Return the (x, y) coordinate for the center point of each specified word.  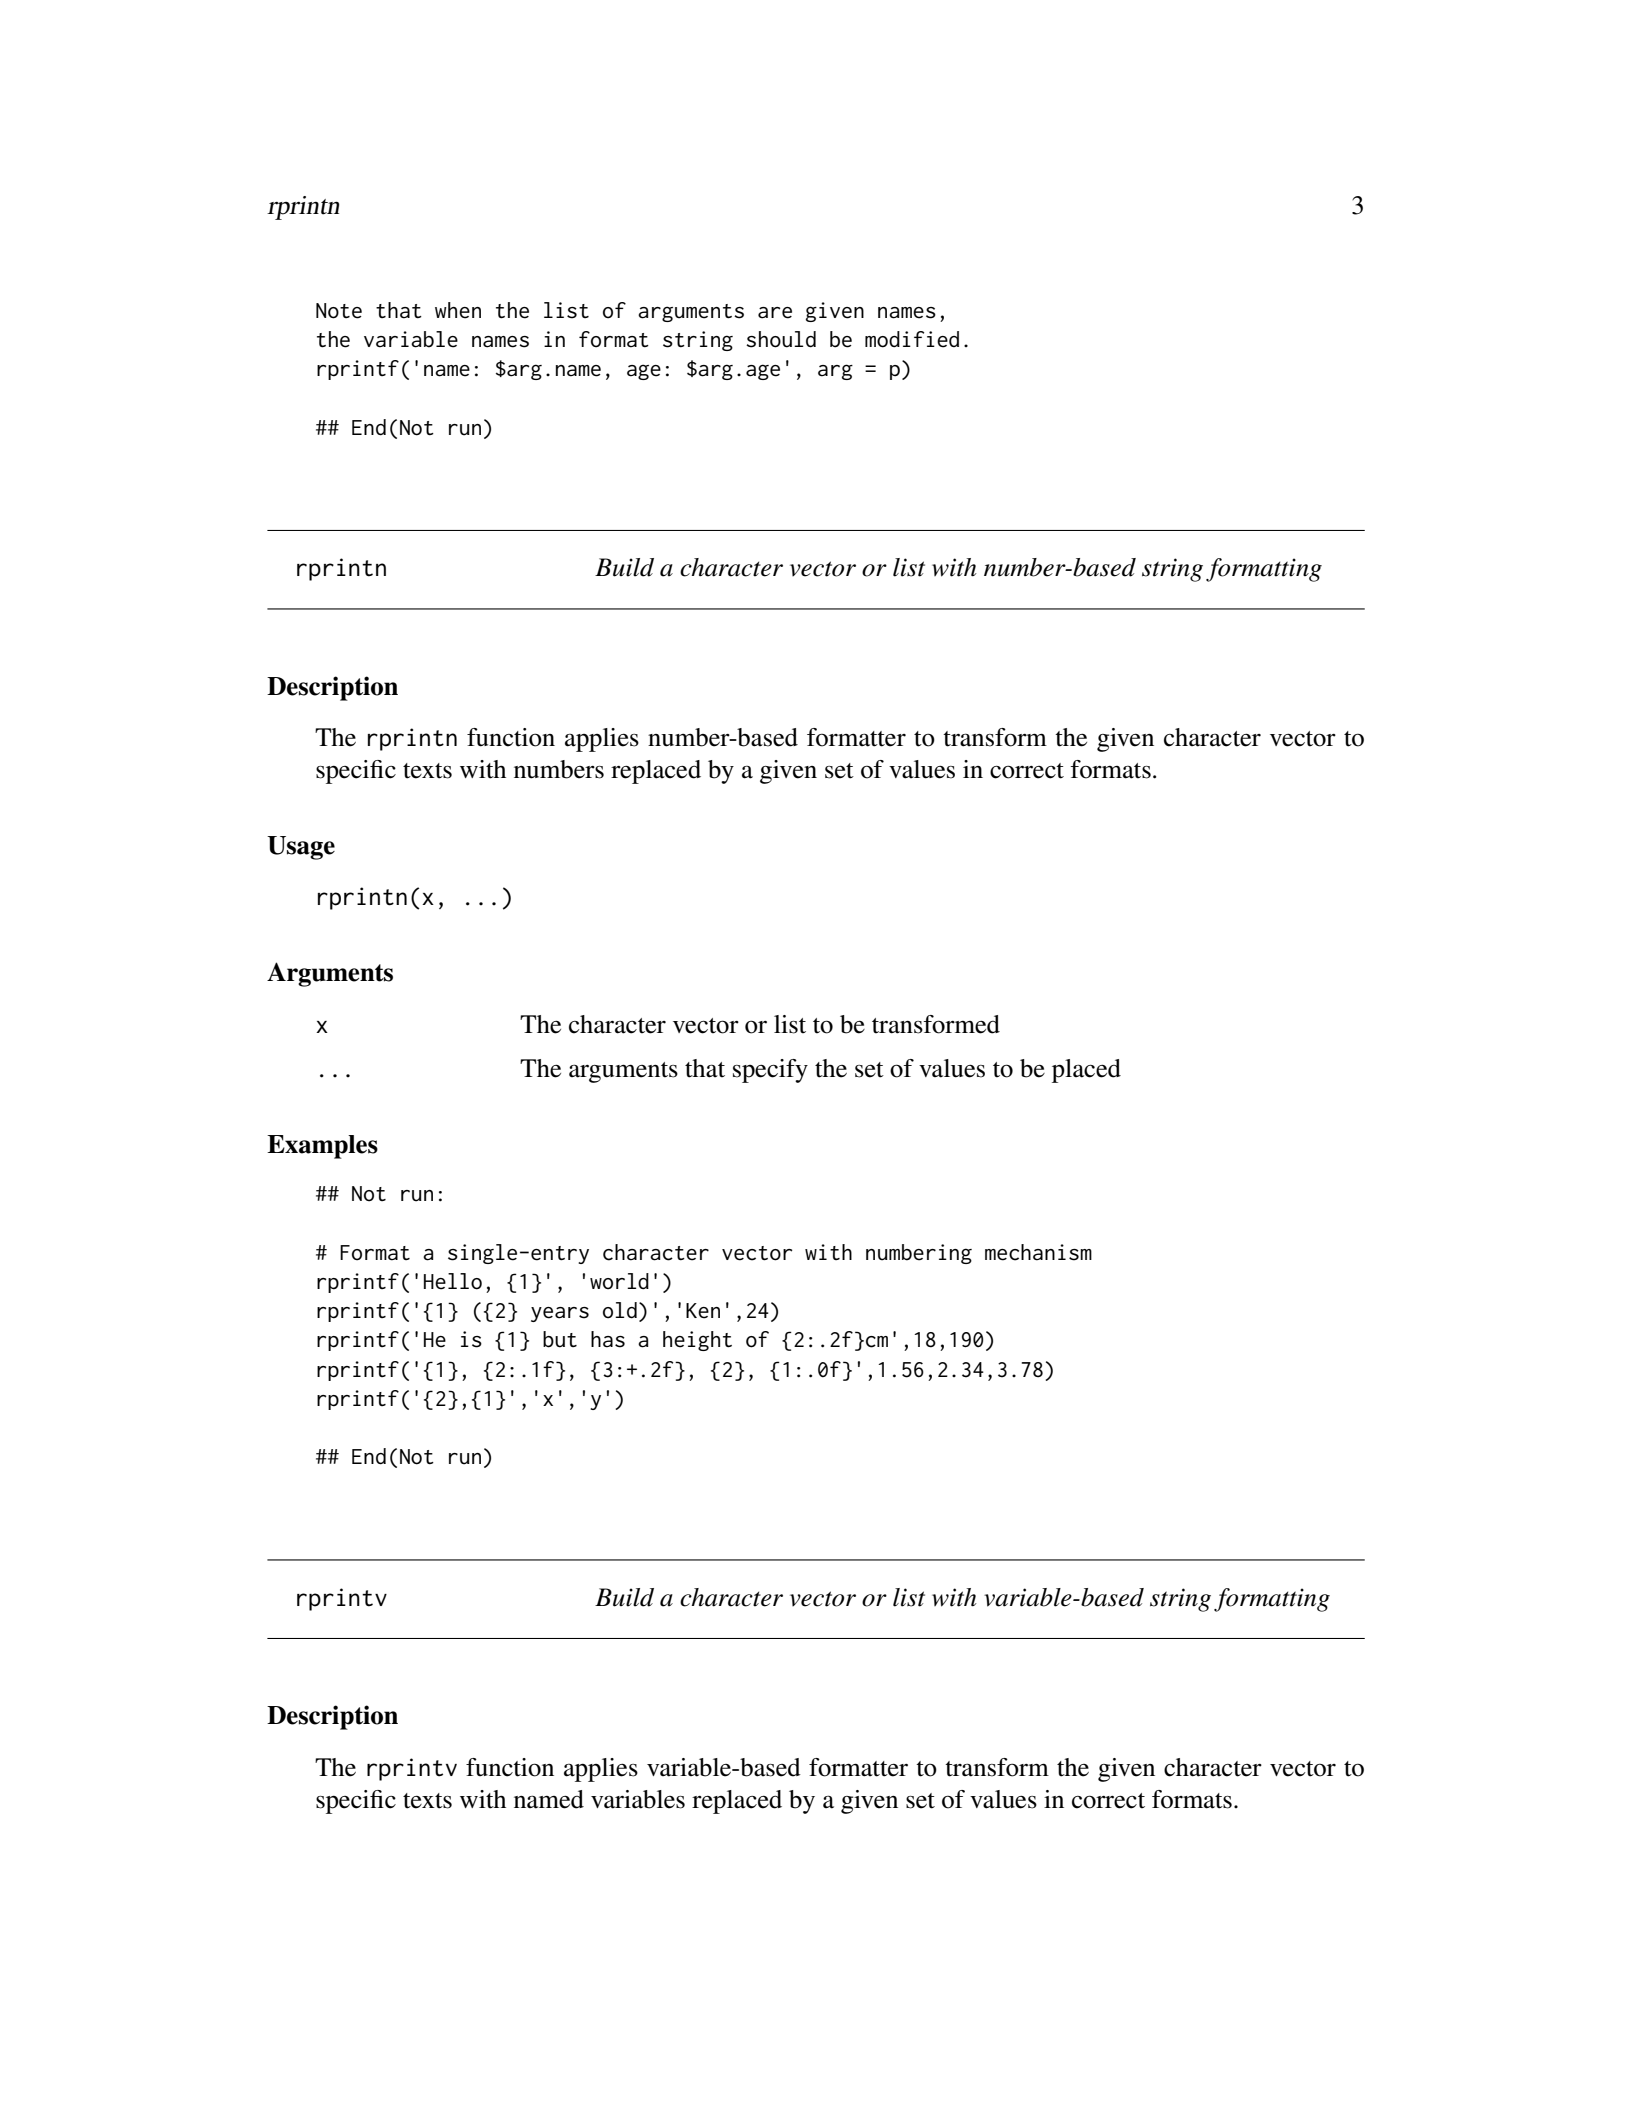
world (619, 1281)
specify (770, 1071)
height (697, 1341)
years (560, 1314)
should (781, 339)
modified (912, 339)
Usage (301, 848)
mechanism (1038, 1252)
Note (339, 311)
